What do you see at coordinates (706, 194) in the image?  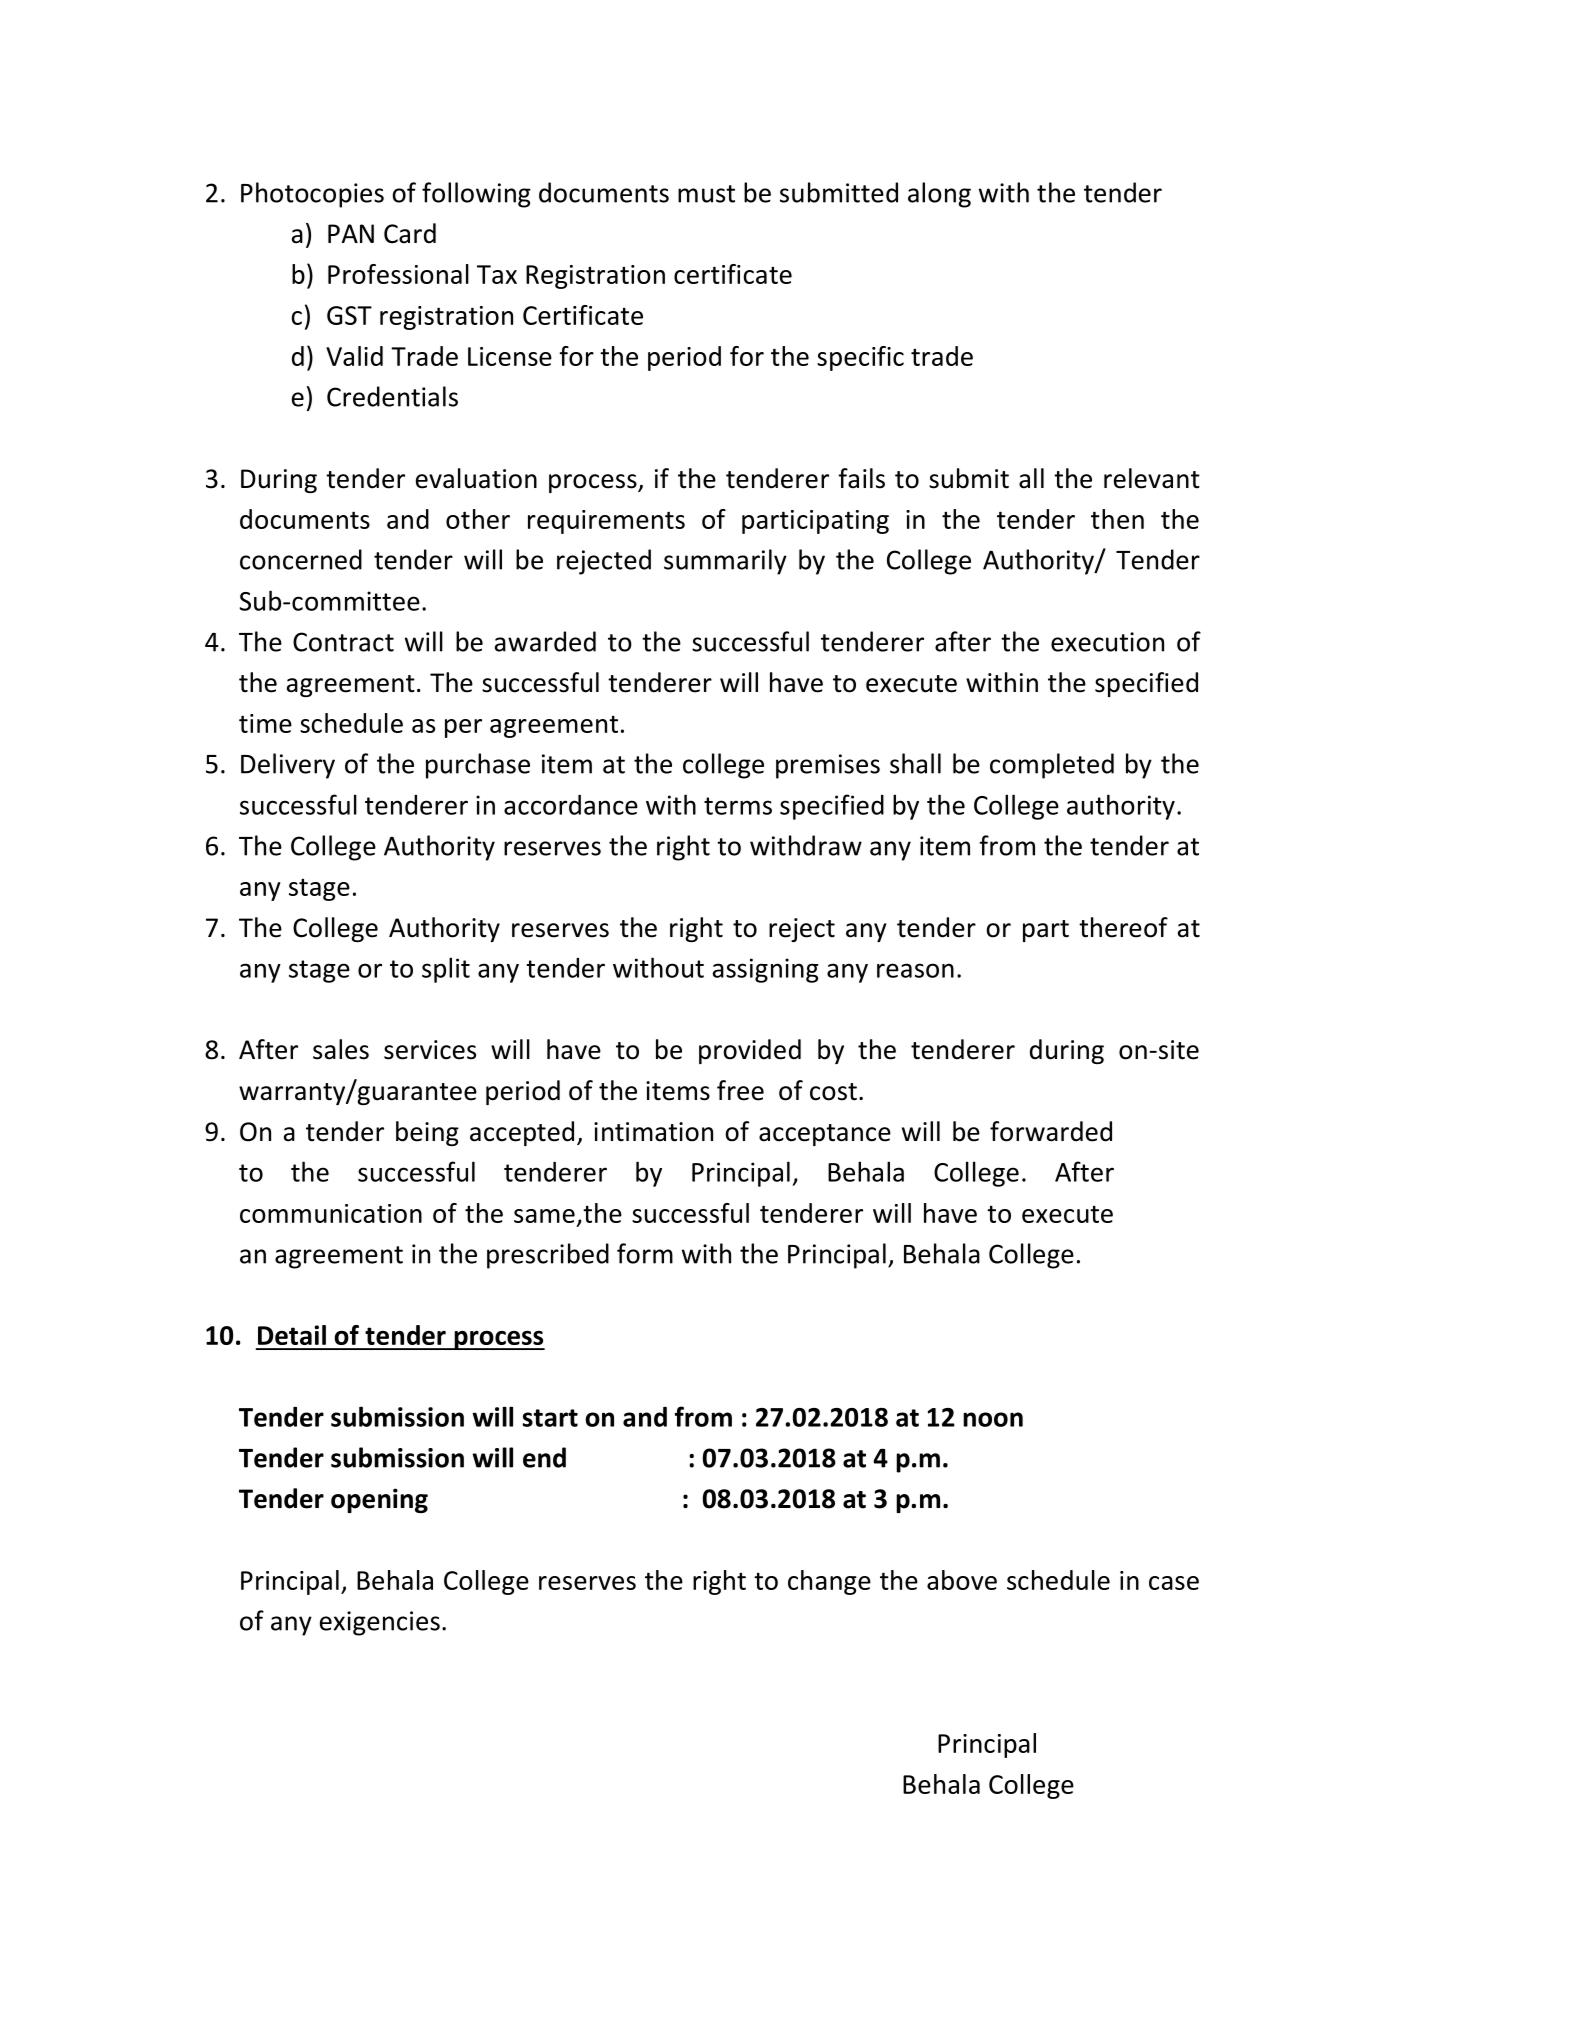 I see `must` at bounding box center [706, 194].
